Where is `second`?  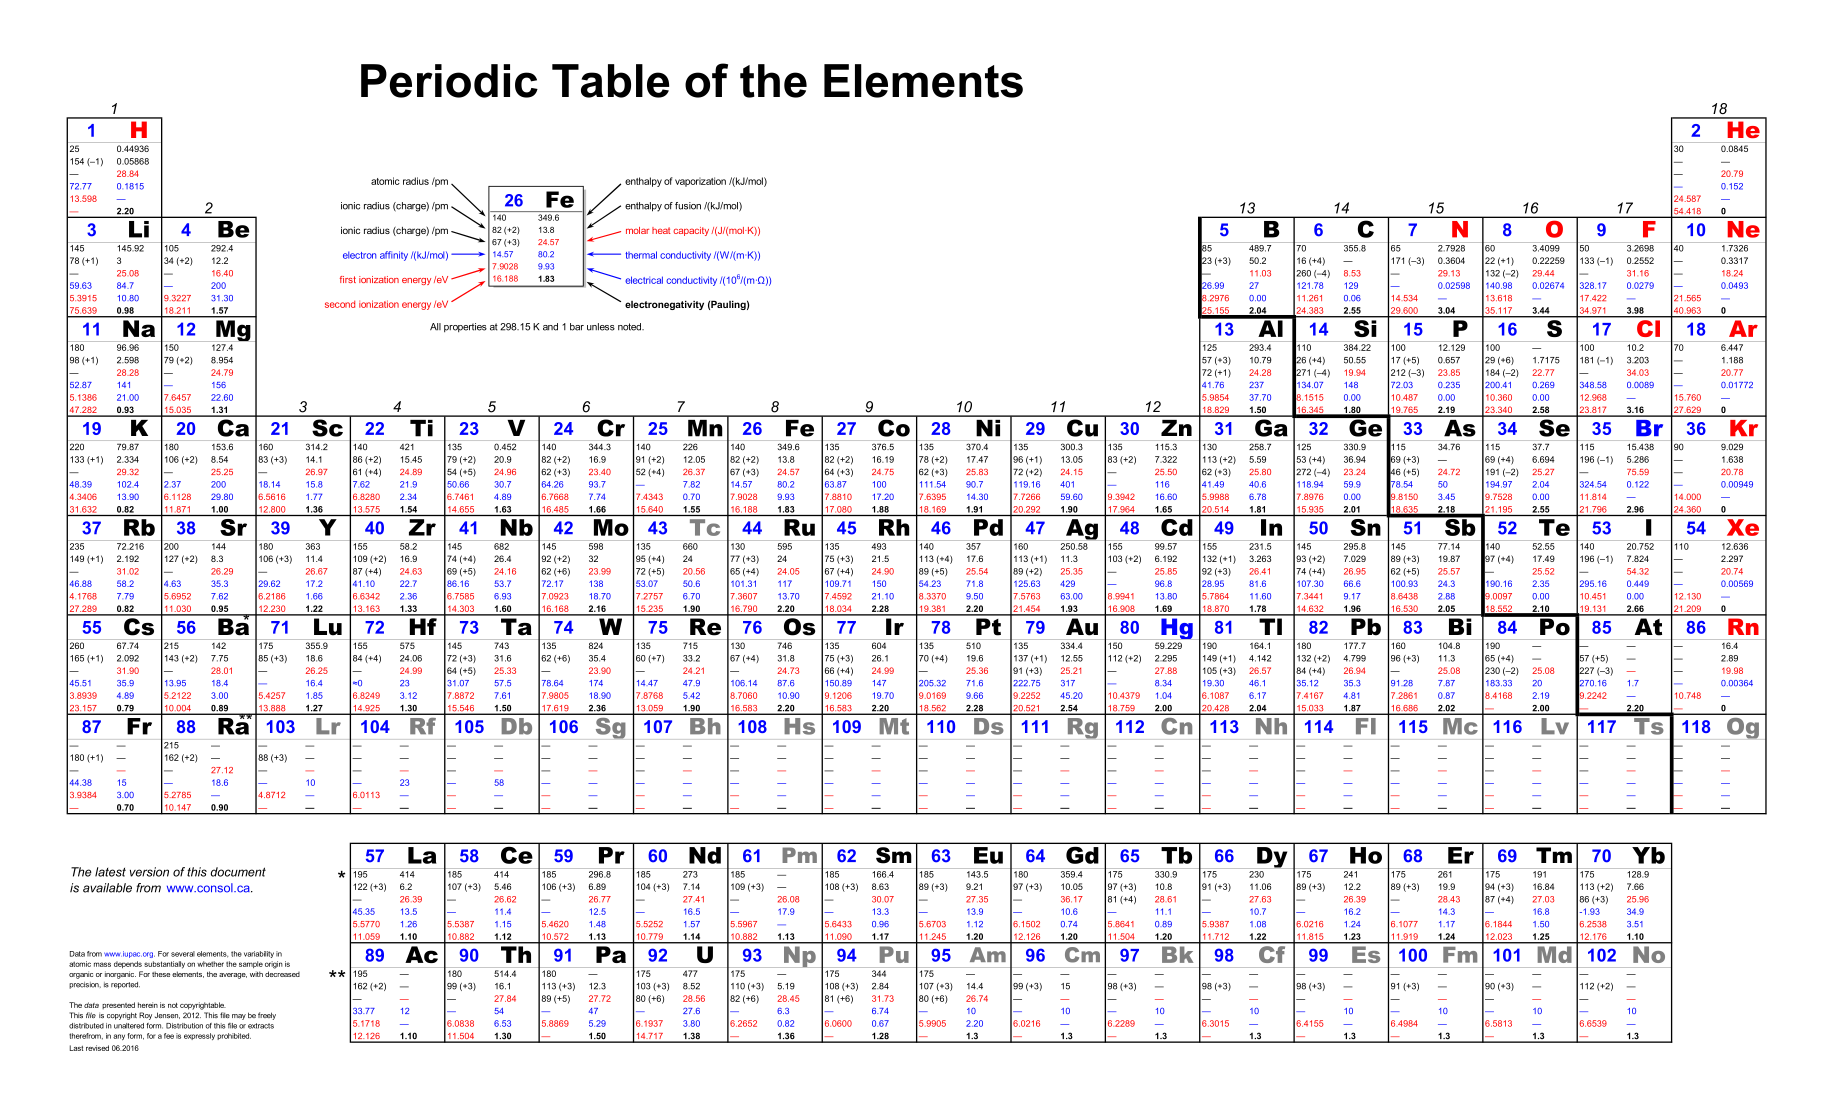
second is located at coordinates (340, 304).
